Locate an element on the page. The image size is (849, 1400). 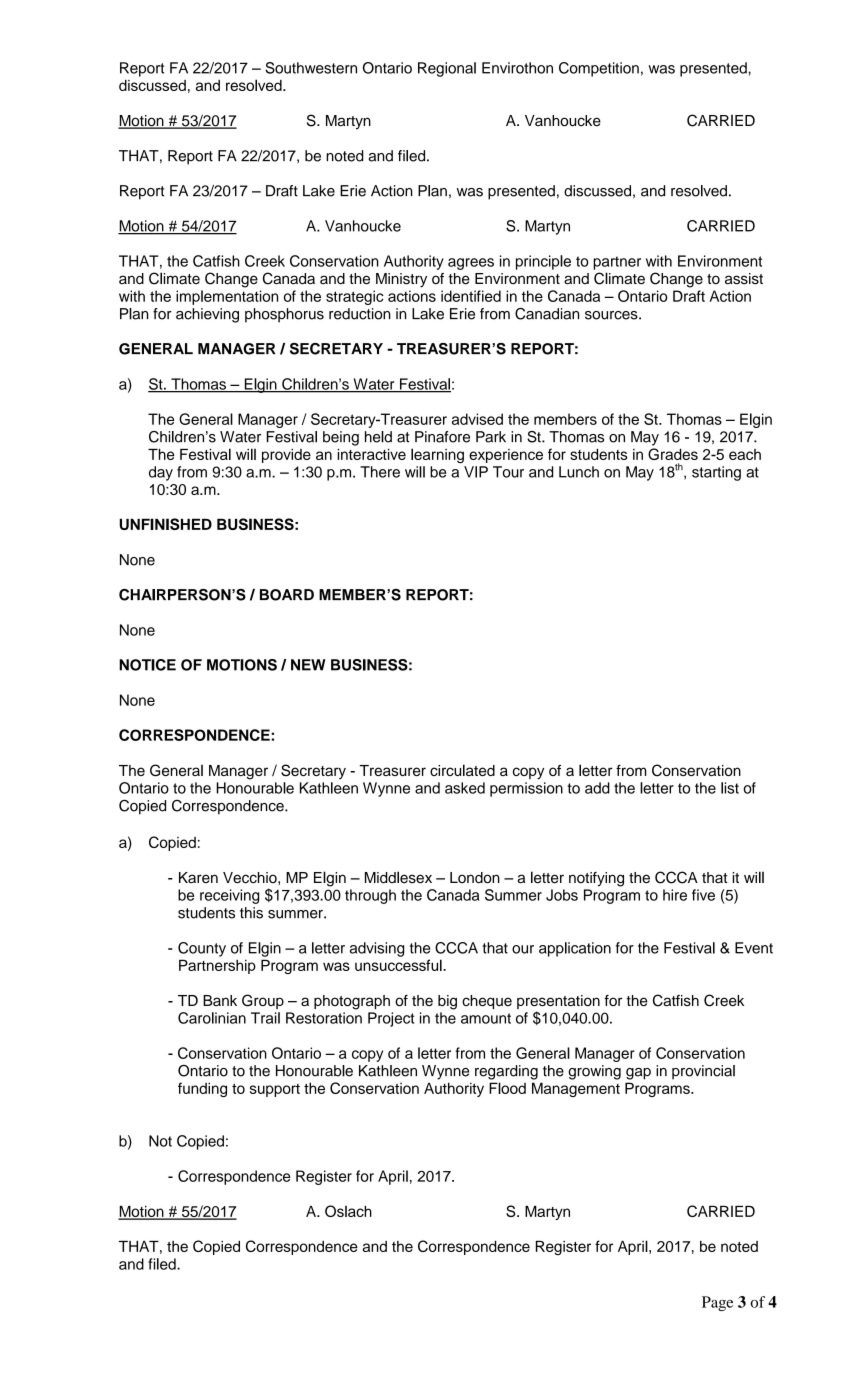
Regional is located at coordinates (447, 69).
